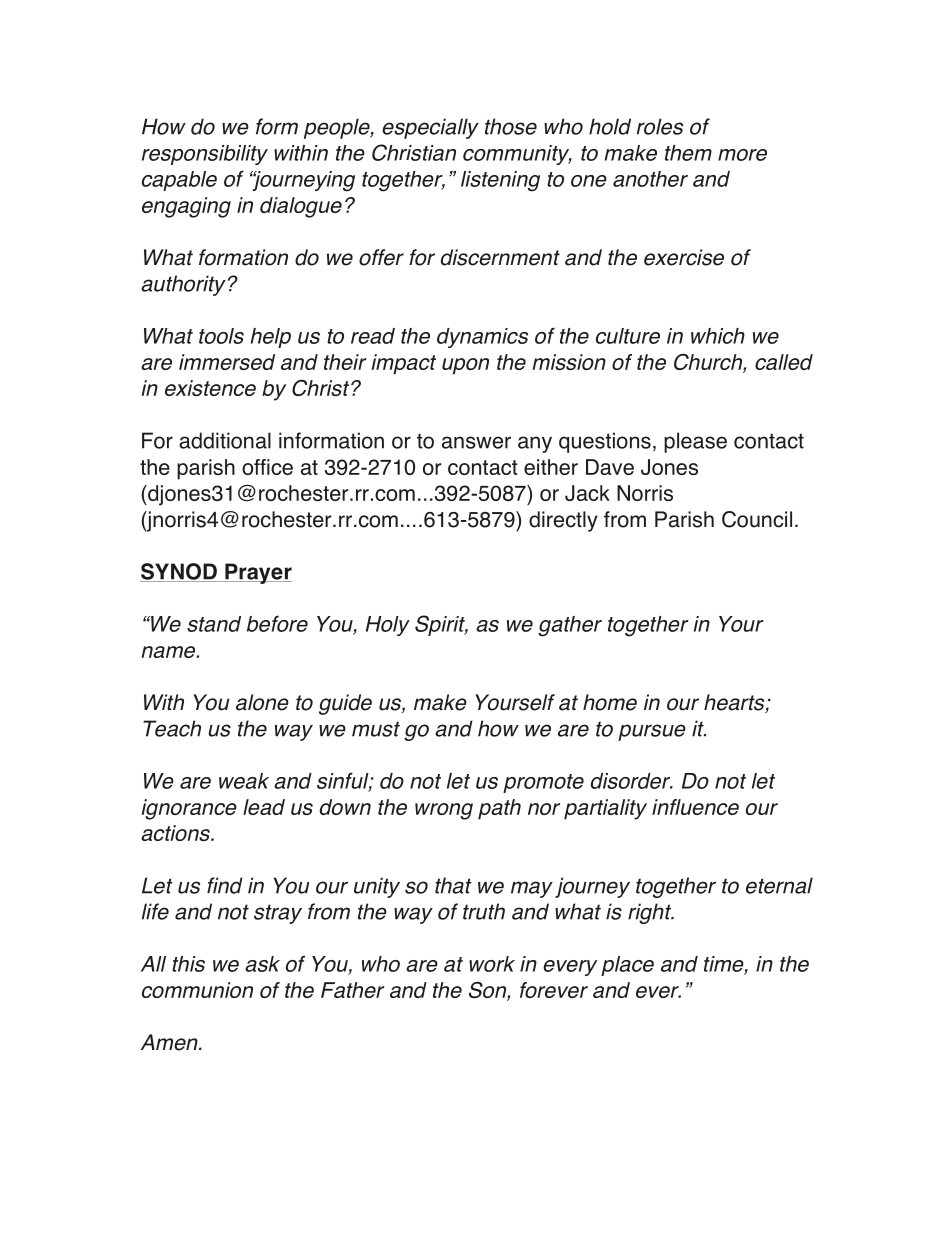 Image resolution: width=952 pixels, height=1233 pixels. Describe the element at coordinates (627, 966) in the screenshot. I see `place` at that location.
